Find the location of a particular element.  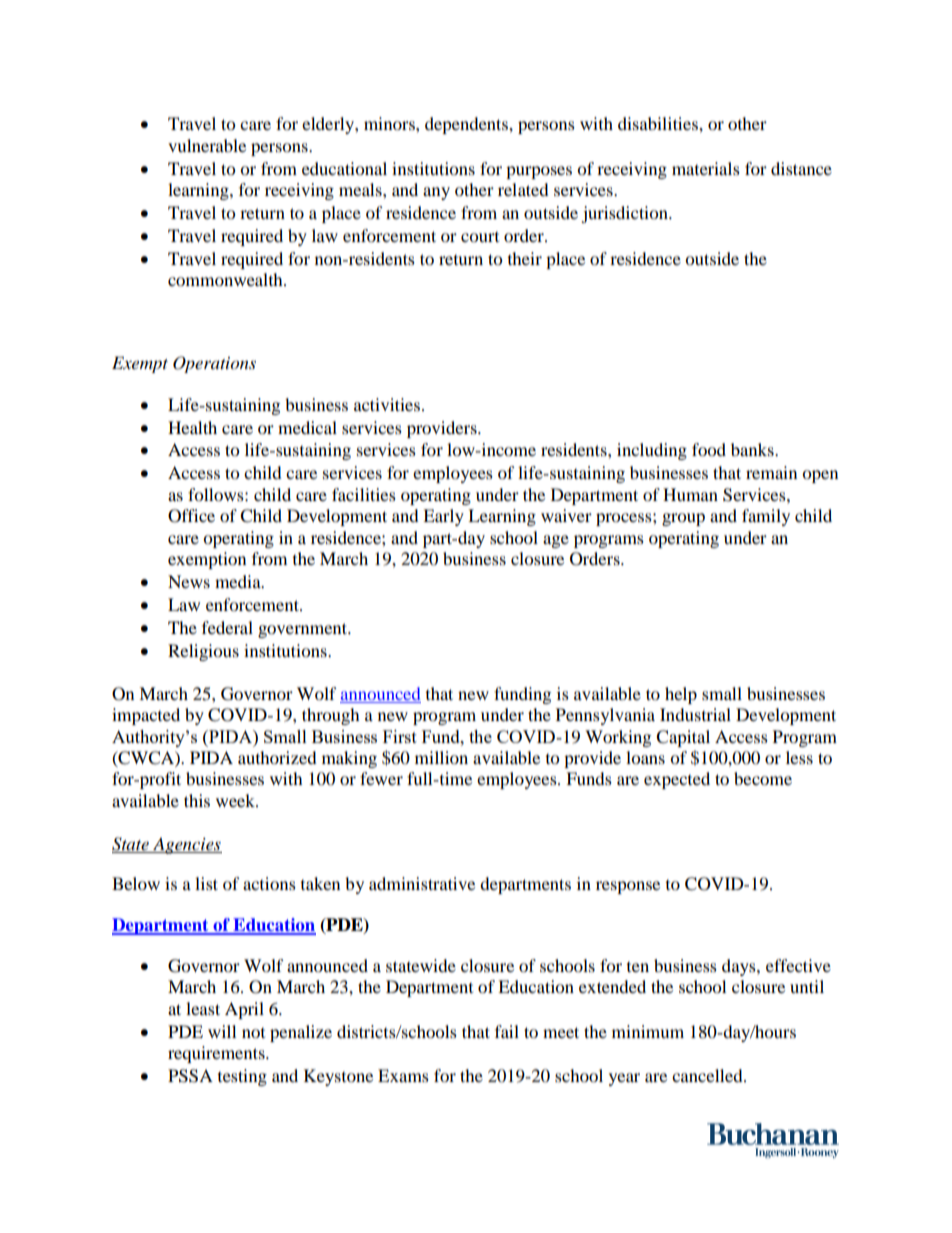

become is located at coordinates (763, 778).
